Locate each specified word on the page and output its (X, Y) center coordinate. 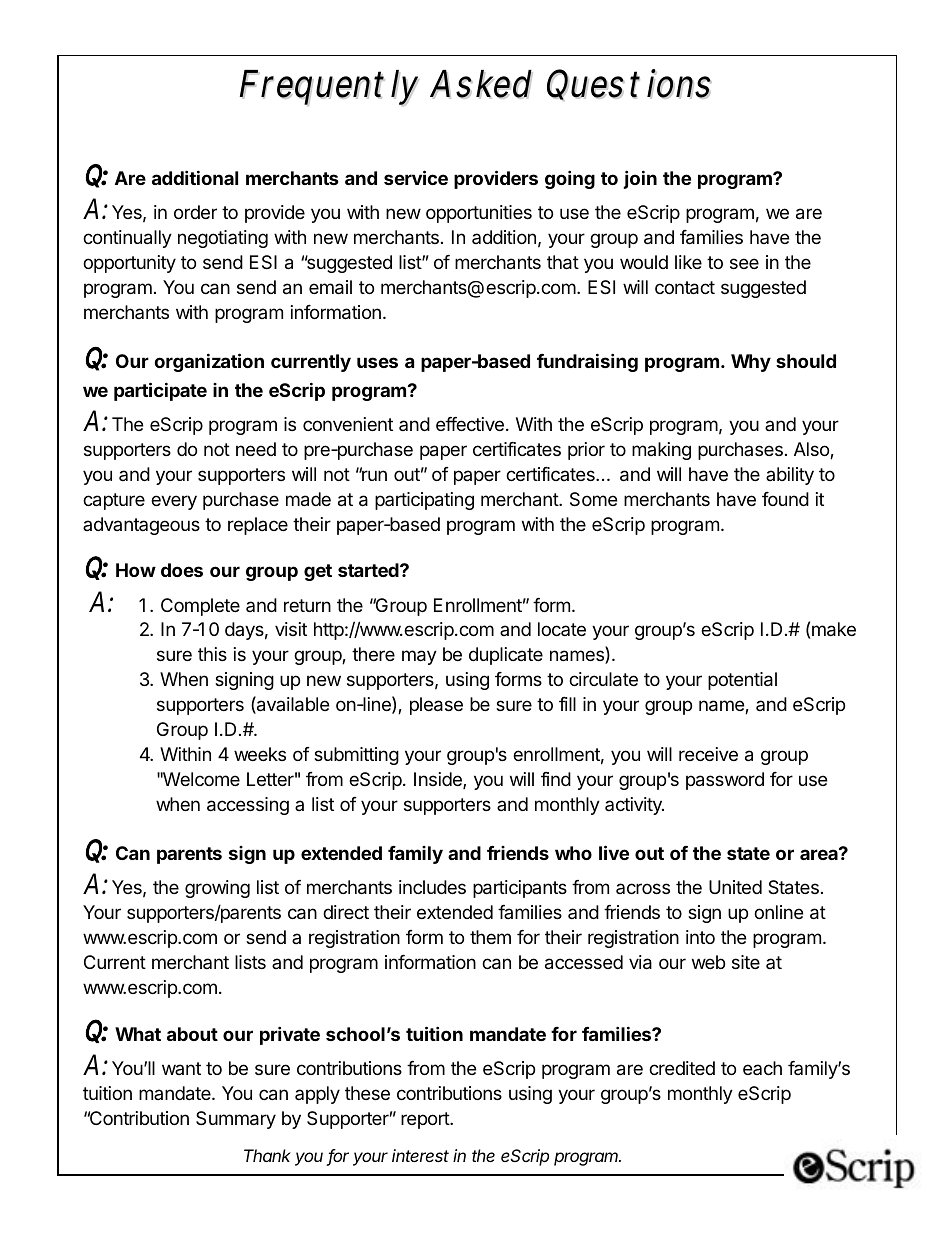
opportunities (479, 214)
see (744, 263)
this (212, 654)
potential (742, 681)
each (762, 1068)
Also (812, 450)
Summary (236, 1120)
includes (432, 887)
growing (217, 889)
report (426, 1120)
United (735, 887)
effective (470, 424)
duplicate (506, 656)
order (195, 212)
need (256, 449)
